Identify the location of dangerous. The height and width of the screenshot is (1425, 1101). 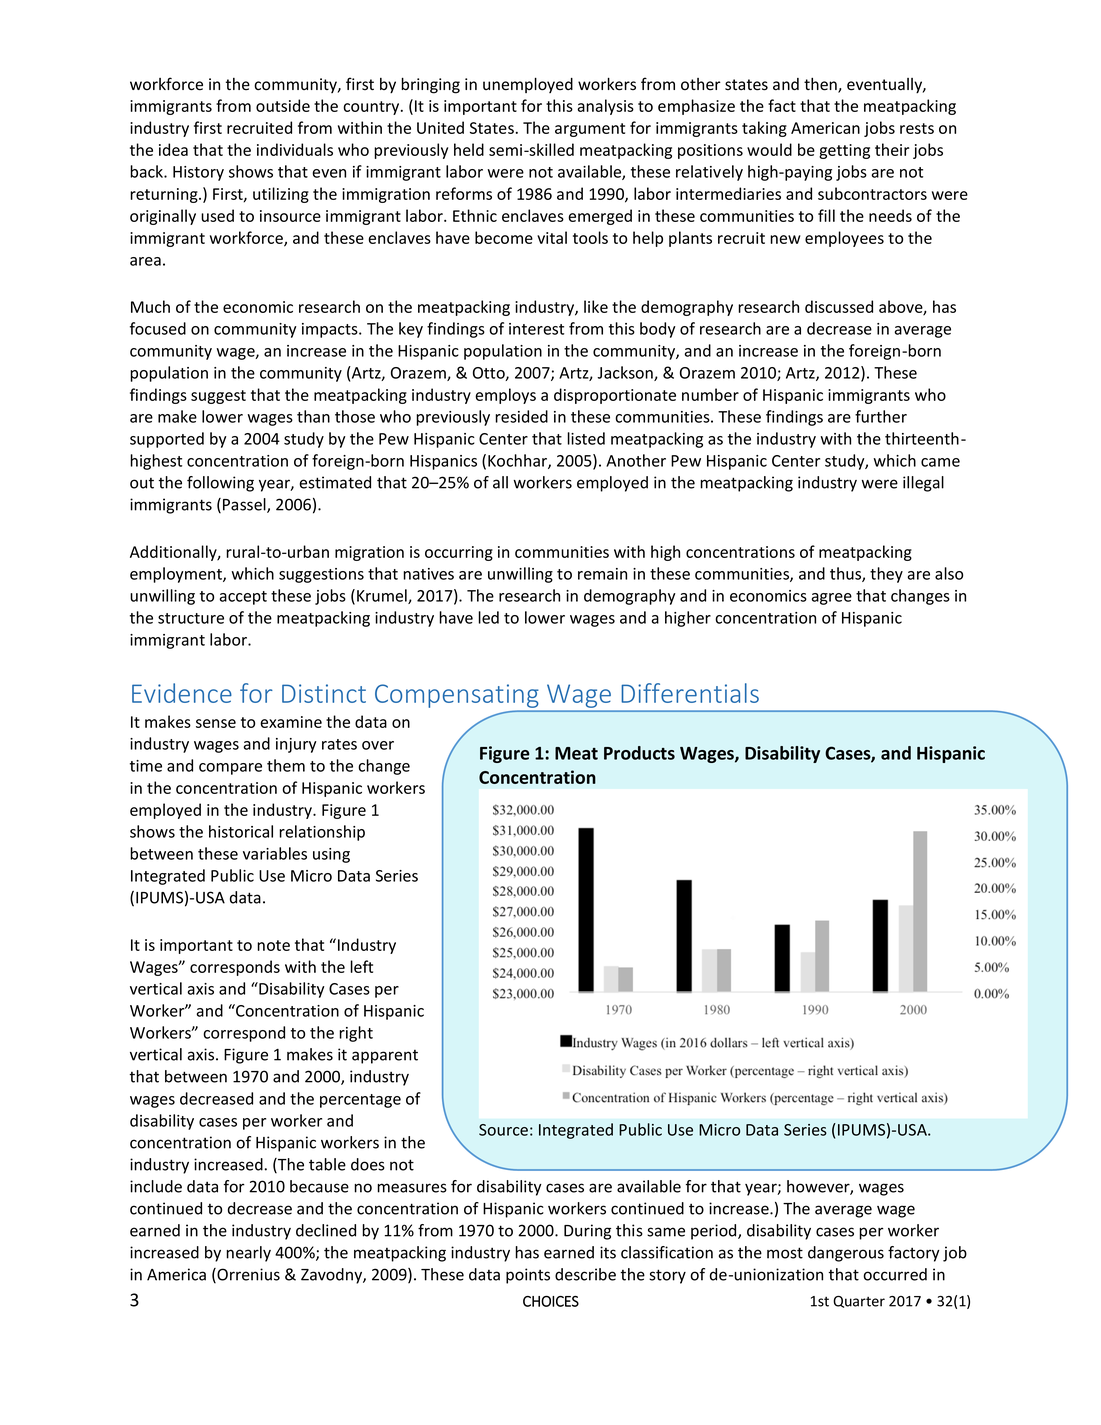
(846, 1254).
